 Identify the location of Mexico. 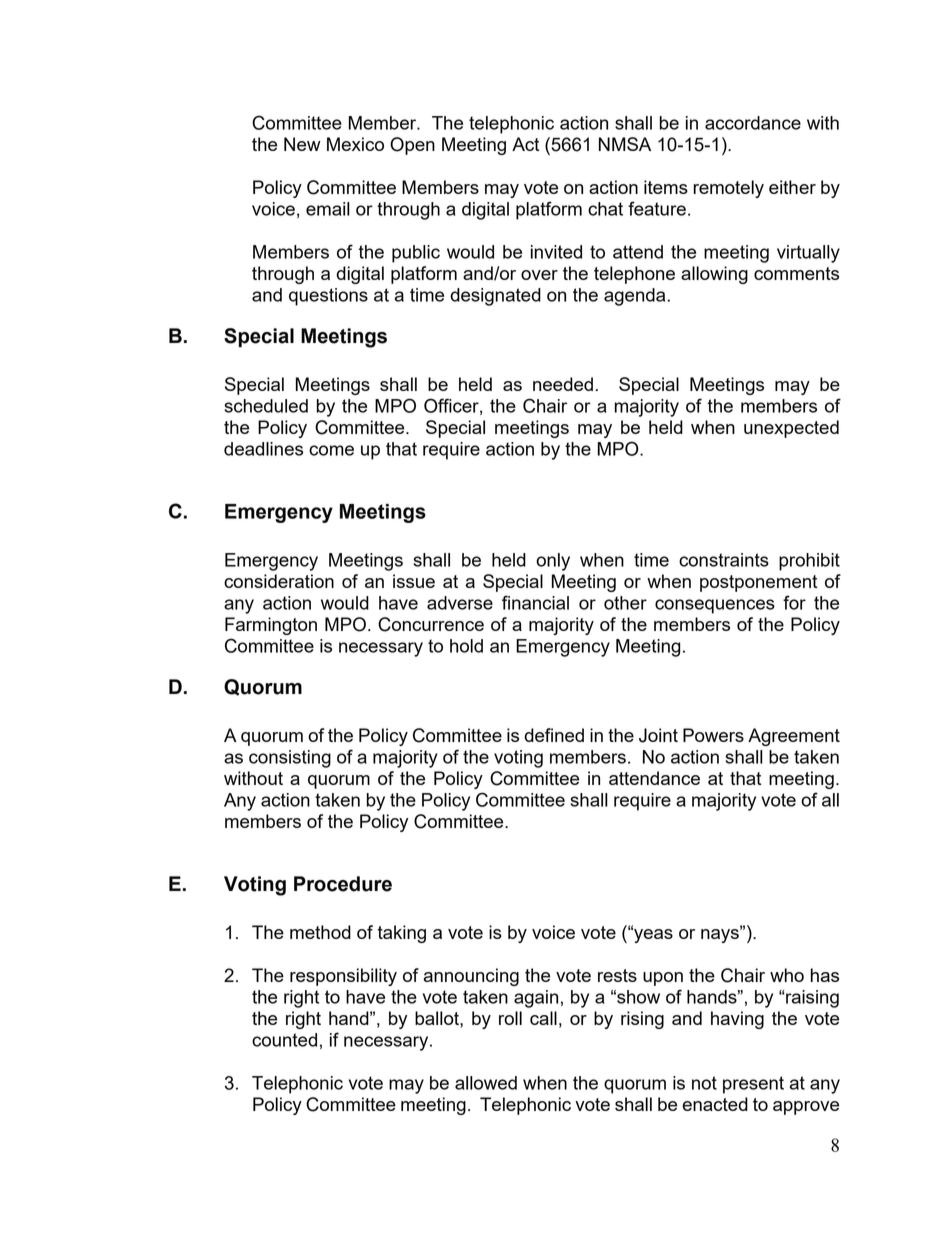
(355, 144).
